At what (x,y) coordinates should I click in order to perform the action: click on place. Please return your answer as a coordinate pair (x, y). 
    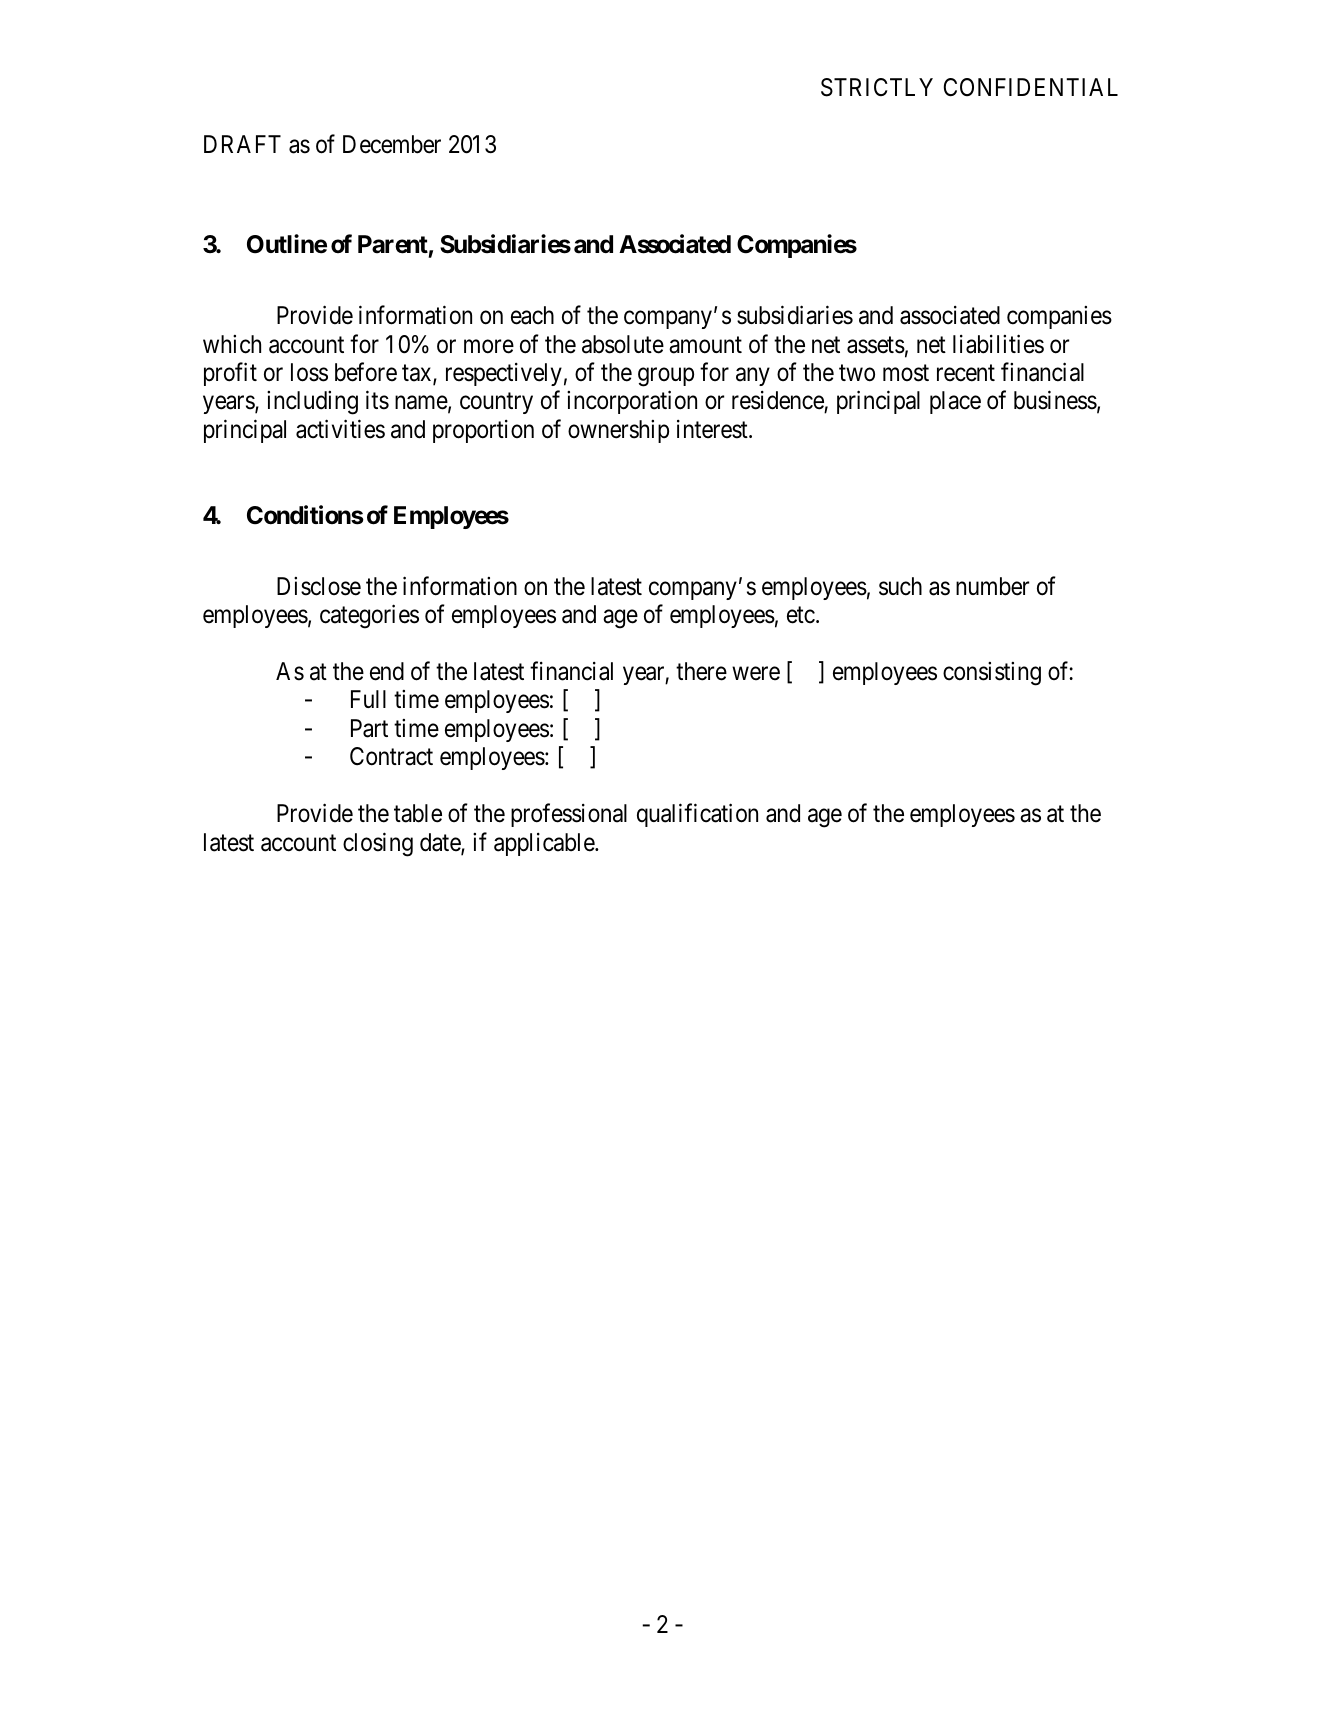
    Looking at the image, I should click on (955, 402).
